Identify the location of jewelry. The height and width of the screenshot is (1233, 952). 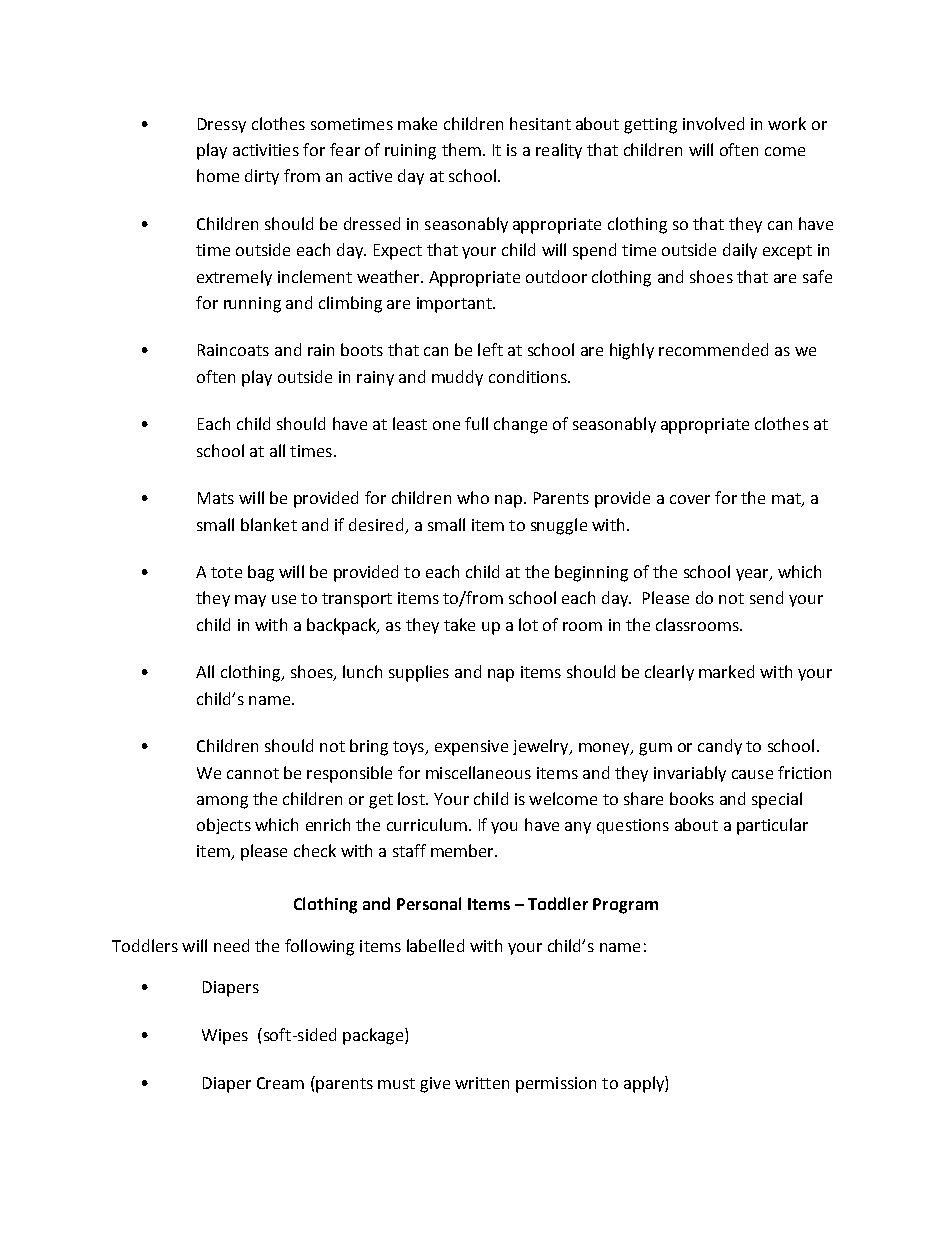
(542, 747).
